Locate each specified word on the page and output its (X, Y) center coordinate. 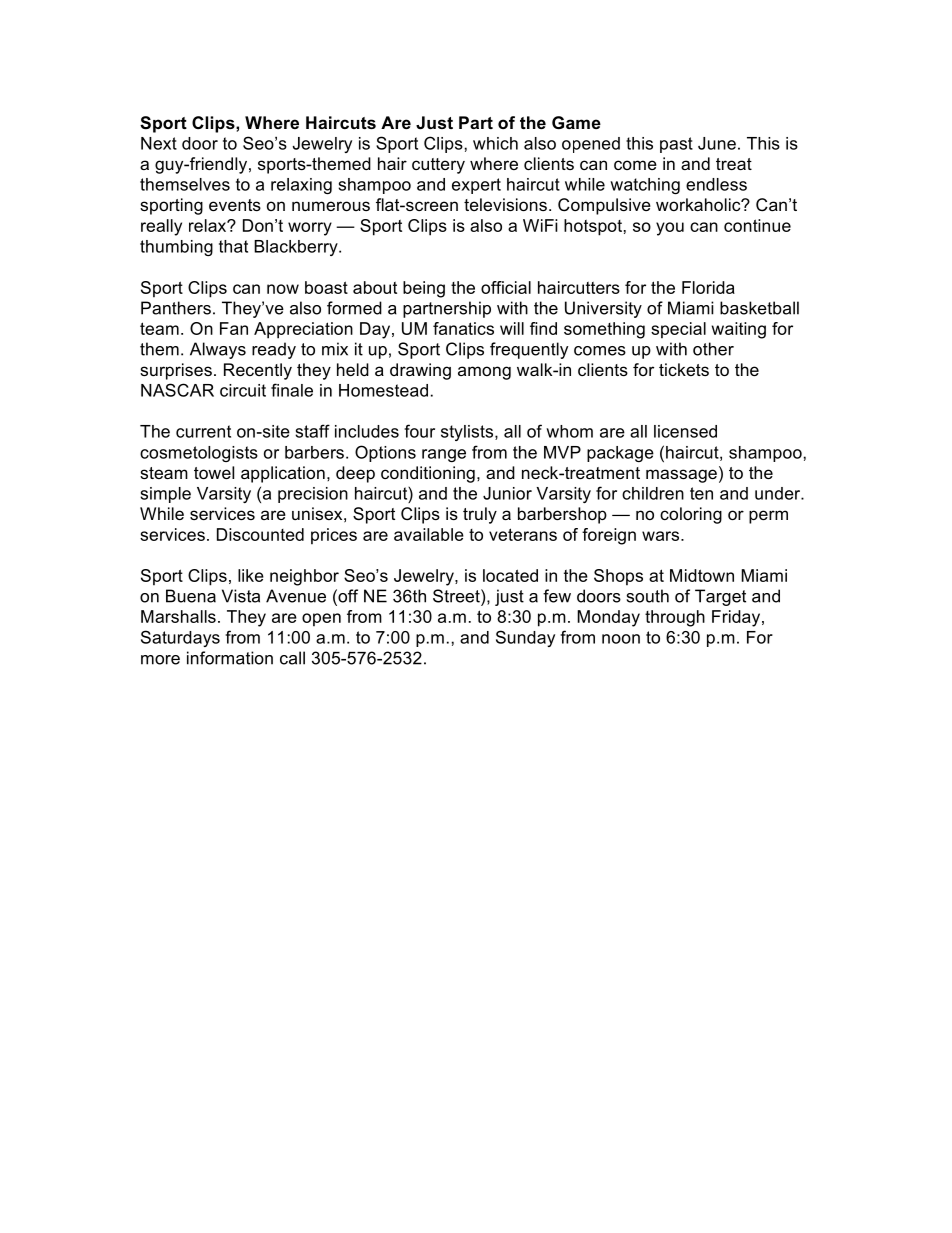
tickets (684, 369)
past (676, 145)
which (495, 143)
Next (159, 143)
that (233, 246)
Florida (708, 287)
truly (480, 515)
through (675, 618)
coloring (691, 515)
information (230, 658)
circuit (243, 390)
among (484, 373)
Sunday (525, 638)
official (506, 287)
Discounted (260, 534)
